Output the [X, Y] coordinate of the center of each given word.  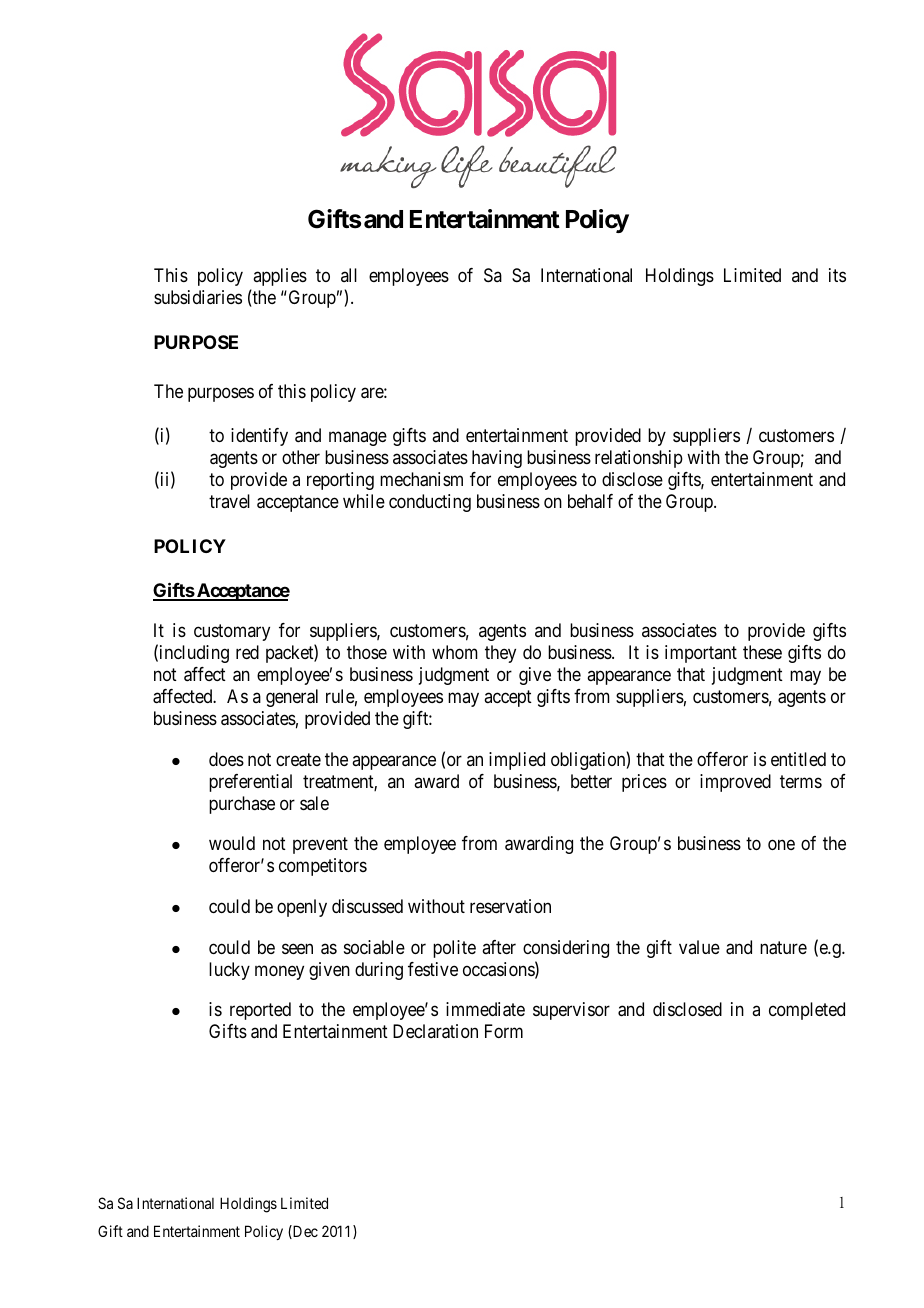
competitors [323, 867]
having [497, 459]
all [349, 275]
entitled [798, 759]
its [837, 275]
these [762, 652]
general [292, 698]
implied [517, 761]
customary [232, 632]
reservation [510, 906]
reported [260, 1011]
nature [783, 948]
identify [259, 437]
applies [280, 277]
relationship [639, 459]
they [500, 654]
